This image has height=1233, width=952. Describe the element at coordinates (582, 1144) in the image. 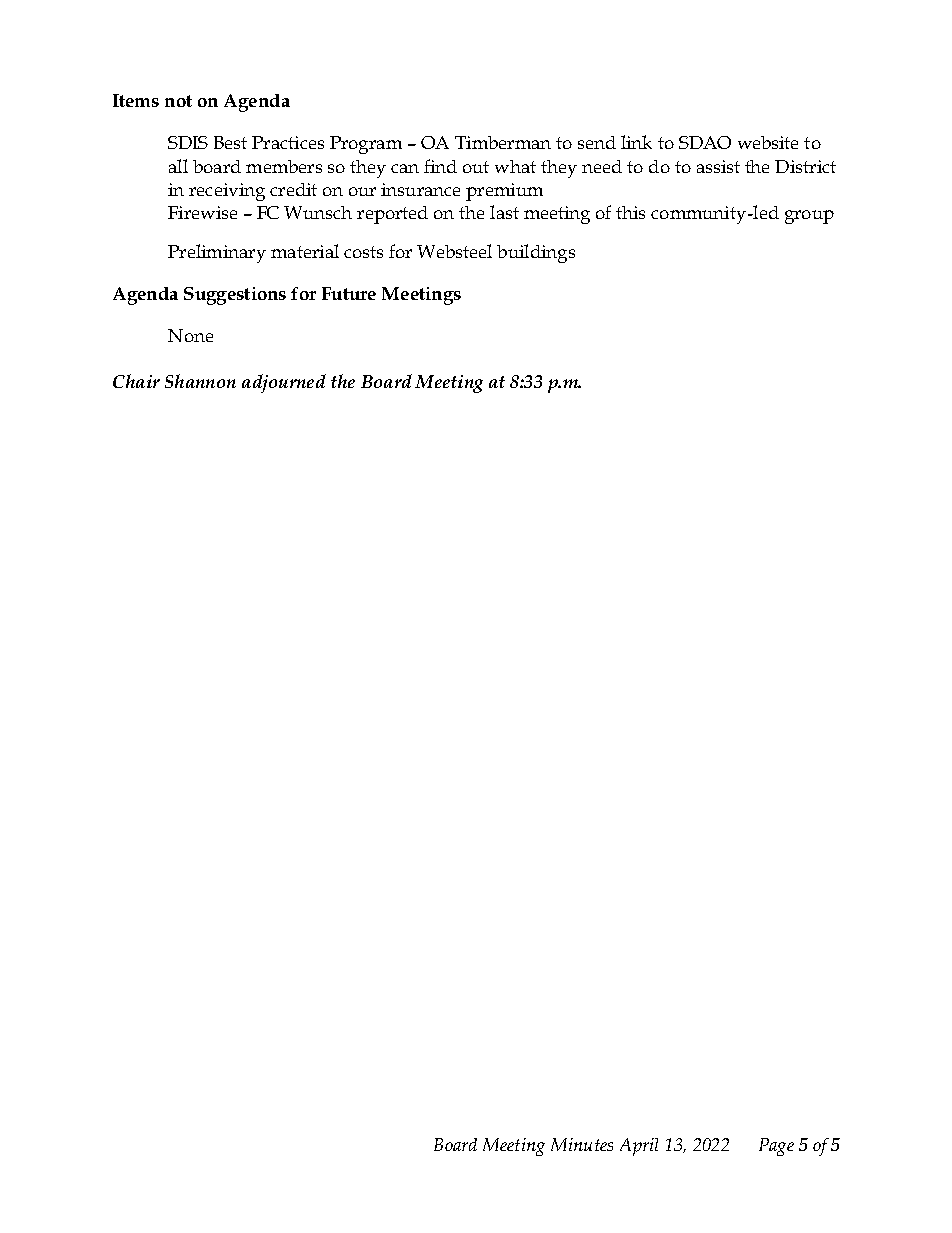

I see `Minutes` at that location.
